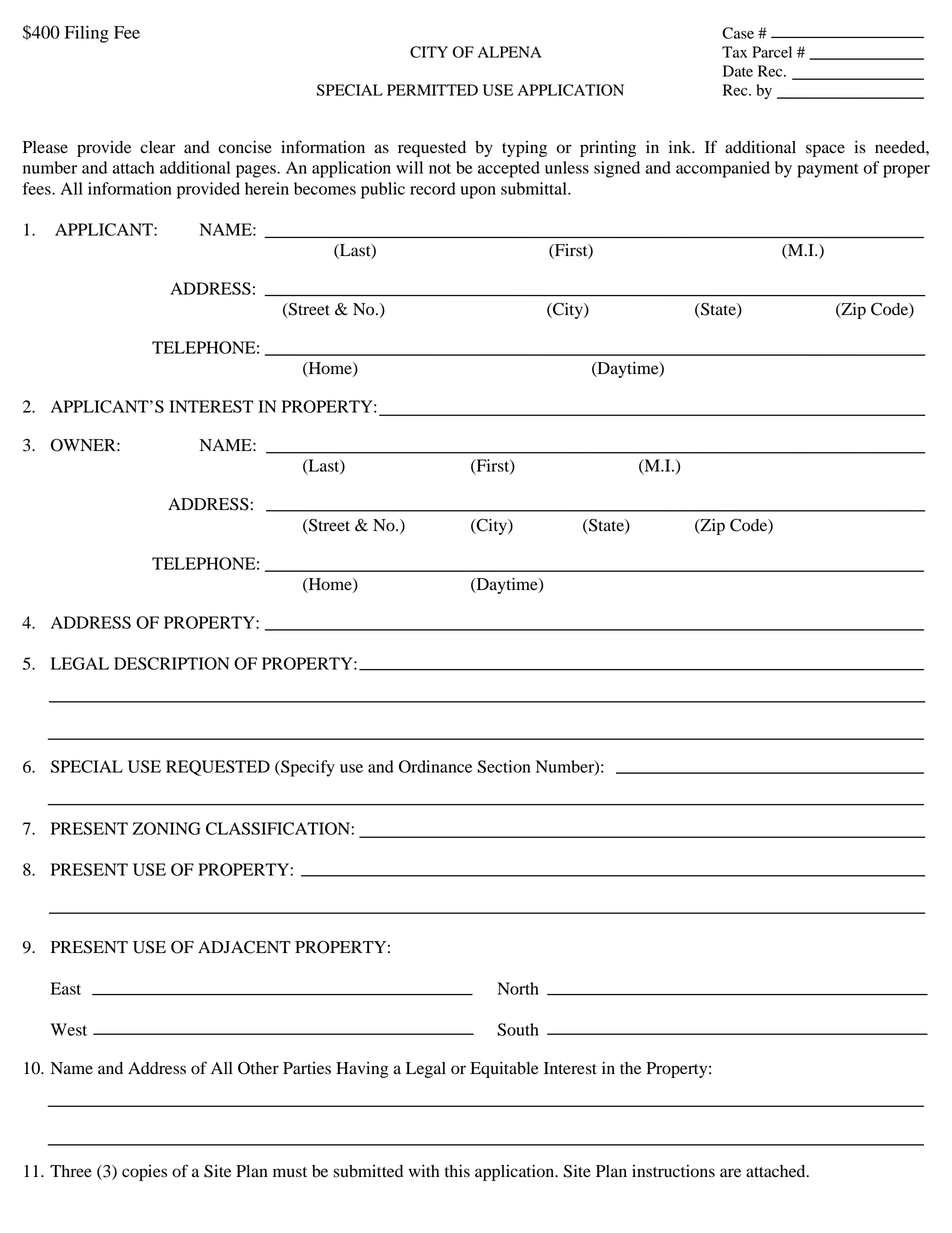 This screenshot has width=952, height=1233. What do you see at coordinates (144, 1173) in the screenshot?
I see `copies` at bounding box center [144, 1173].
